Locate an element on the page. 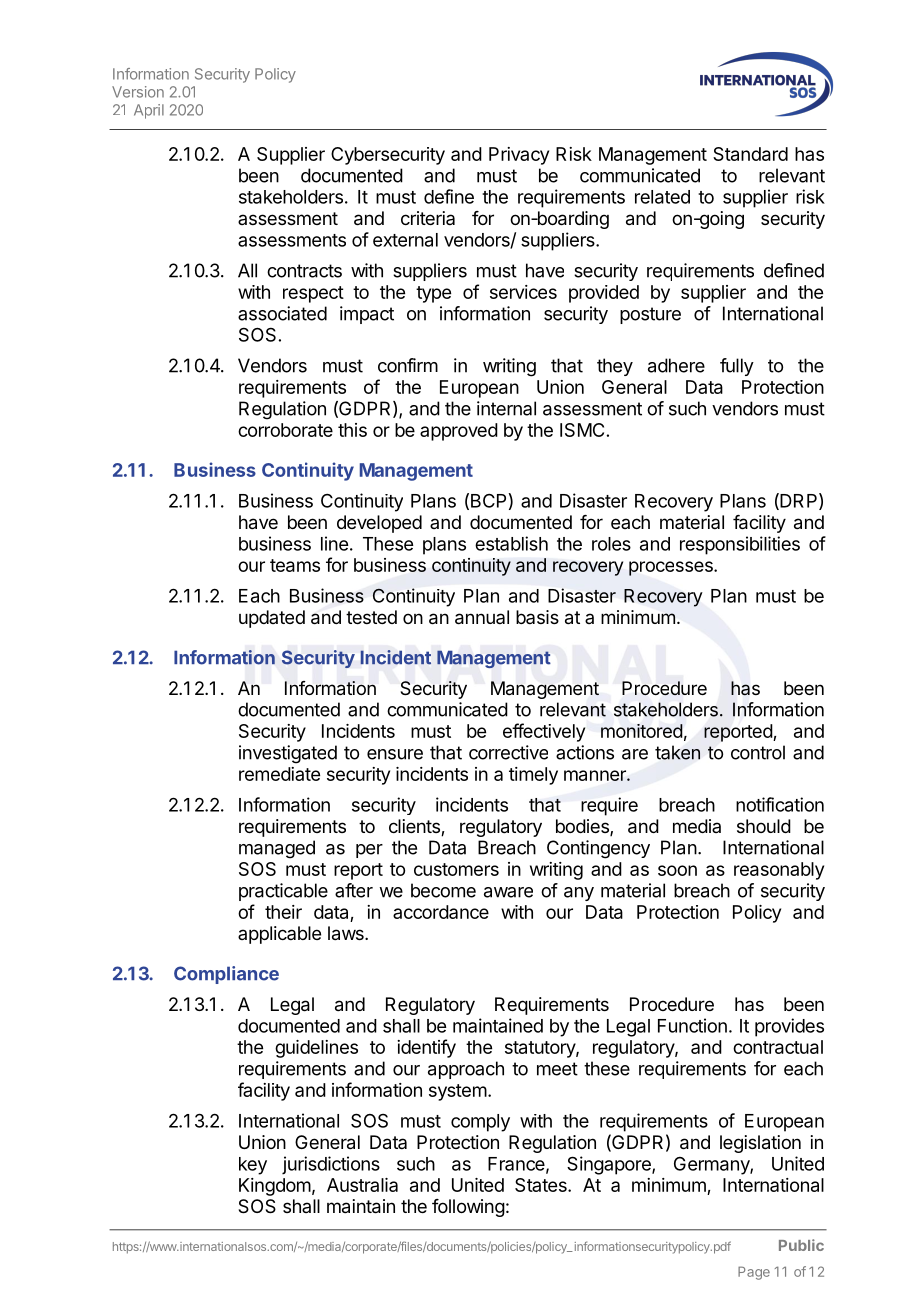 This document has height=1308, width=924. control is located at coordinates (758, 752).
